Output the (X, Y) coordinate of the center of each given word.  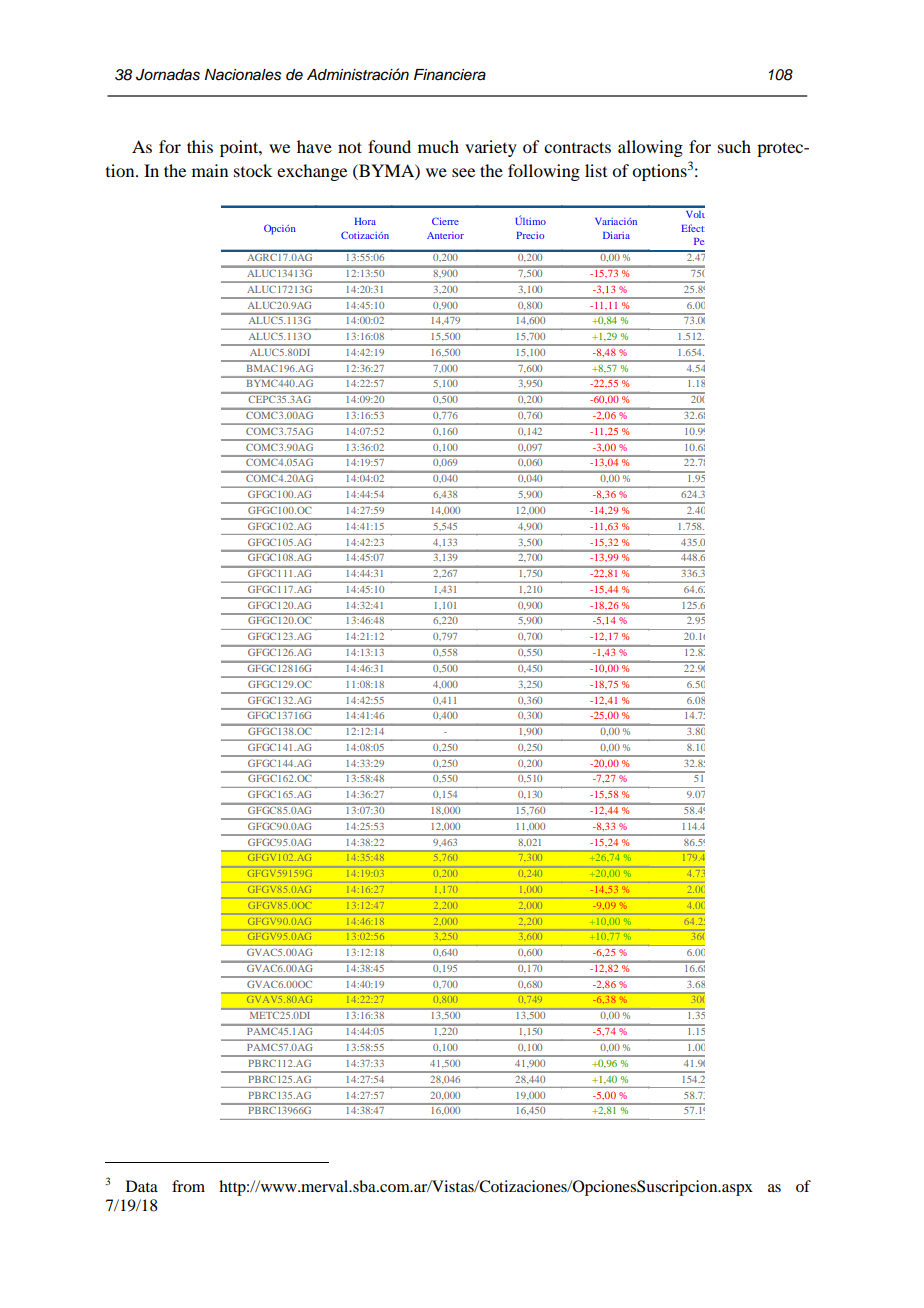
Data (142, 1186)
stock (253, 170)
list (596, 170)
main (210, 170)
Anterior (445, 235)
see (463, 172)
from (188, 1186)
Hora (365, 221)
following (544, 172)
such (734, 146)
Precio (531, 235)
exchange (312, 172)
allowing (650, 148)
